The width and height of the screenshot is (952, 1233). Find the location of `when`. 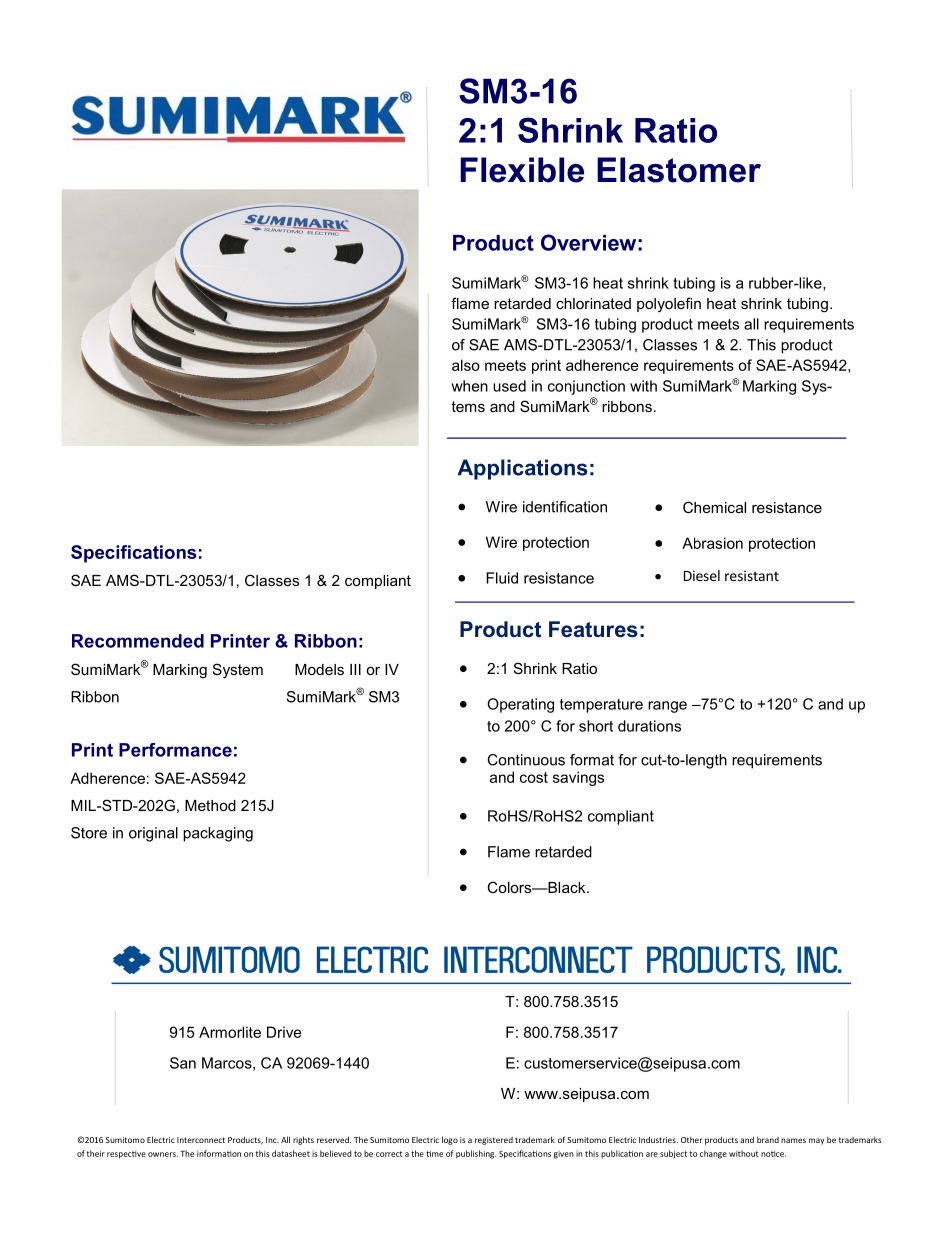

when is located at coordinates (469, 386).
